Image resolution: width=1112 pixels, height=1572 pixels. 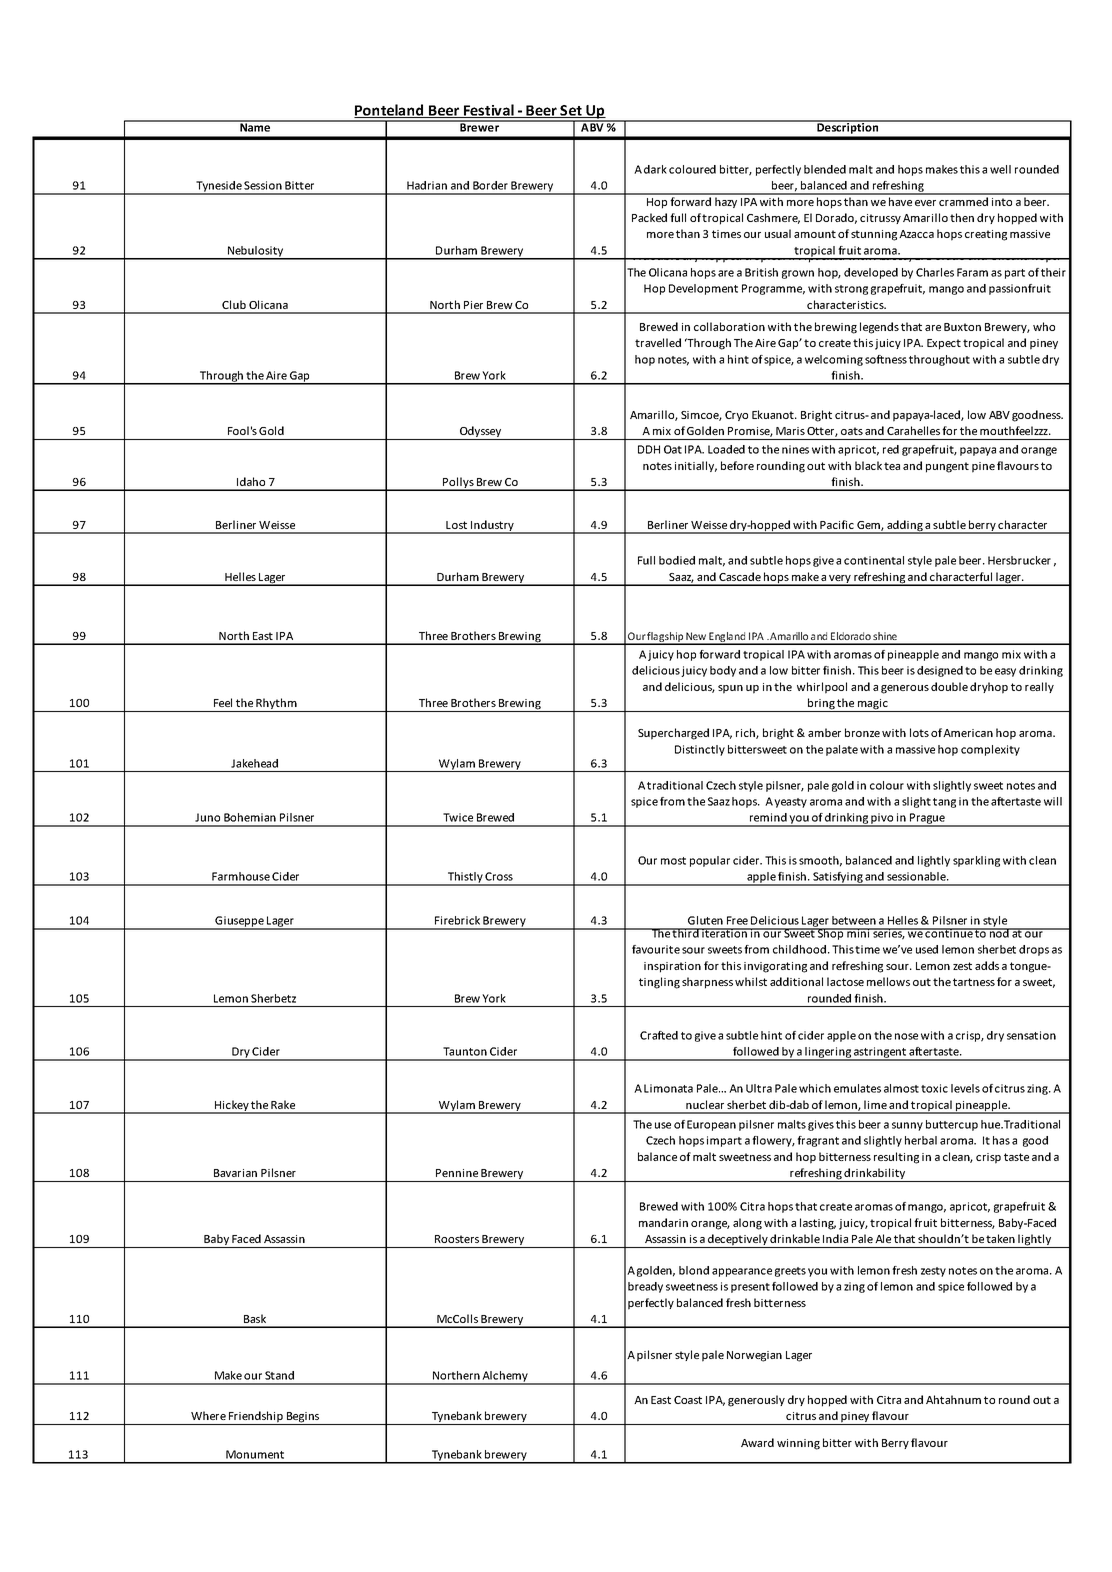 I want to click on Loaded, so click(x=726, y=449).
